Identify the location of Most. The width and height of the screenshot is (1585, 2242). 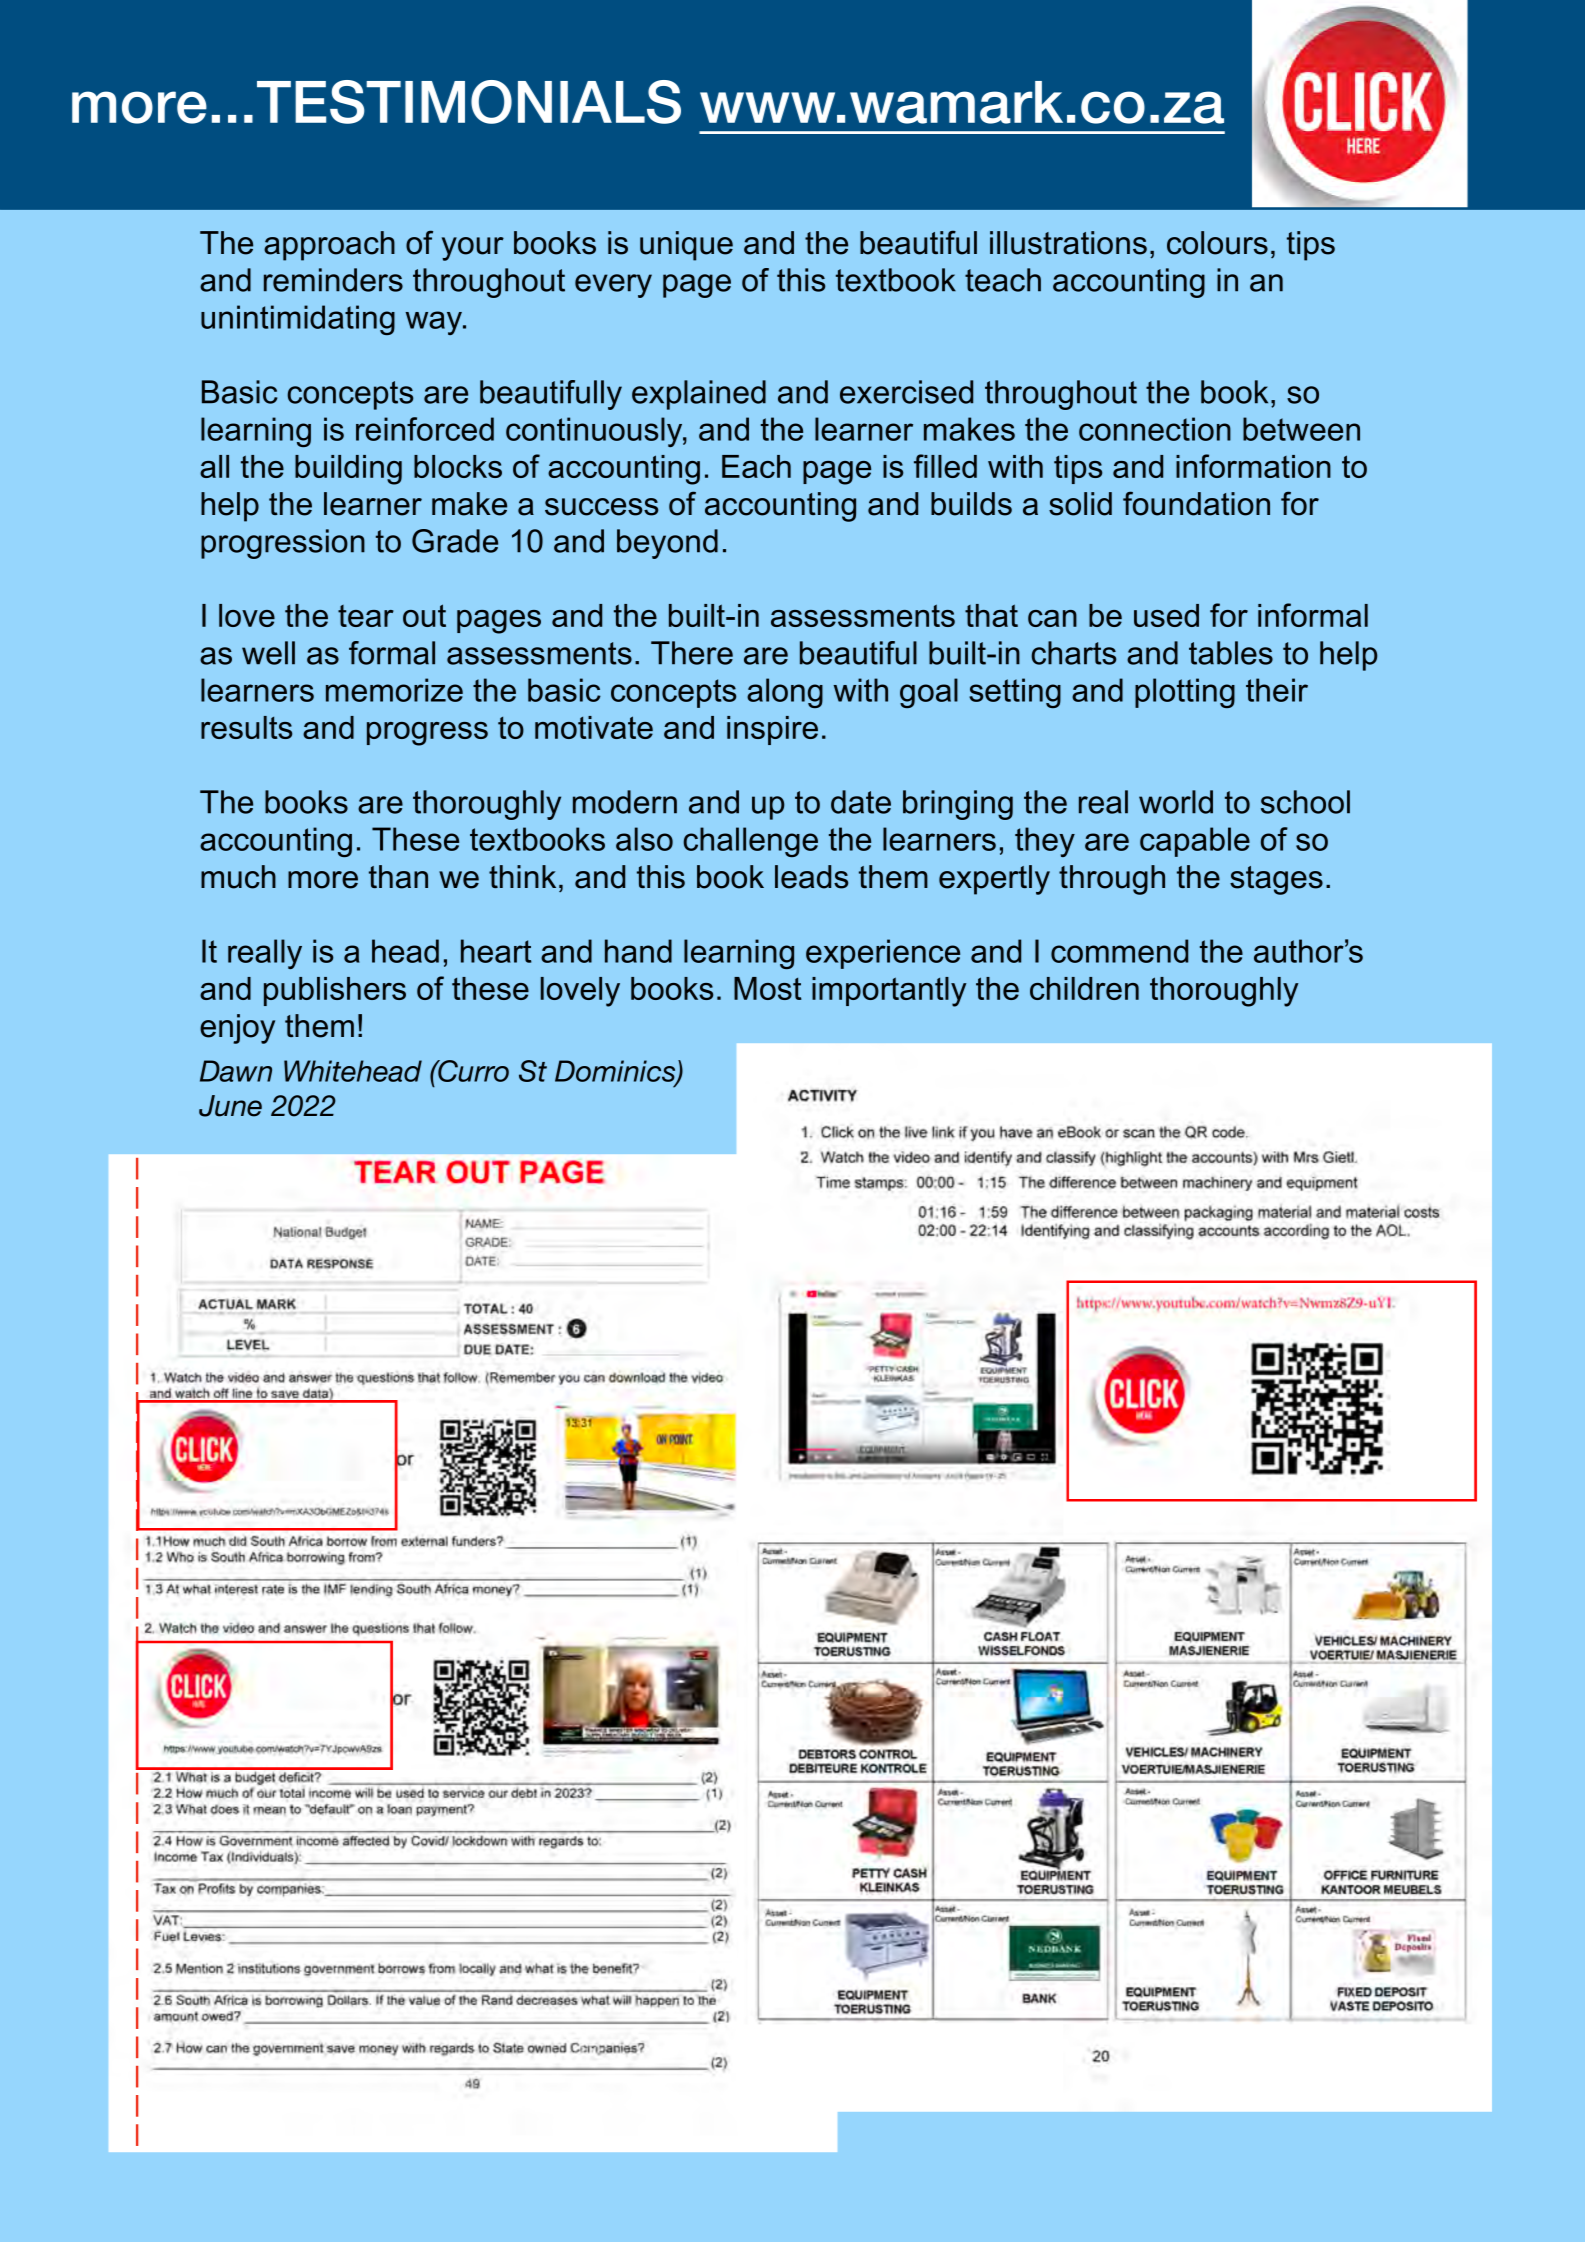
(768, 988).
